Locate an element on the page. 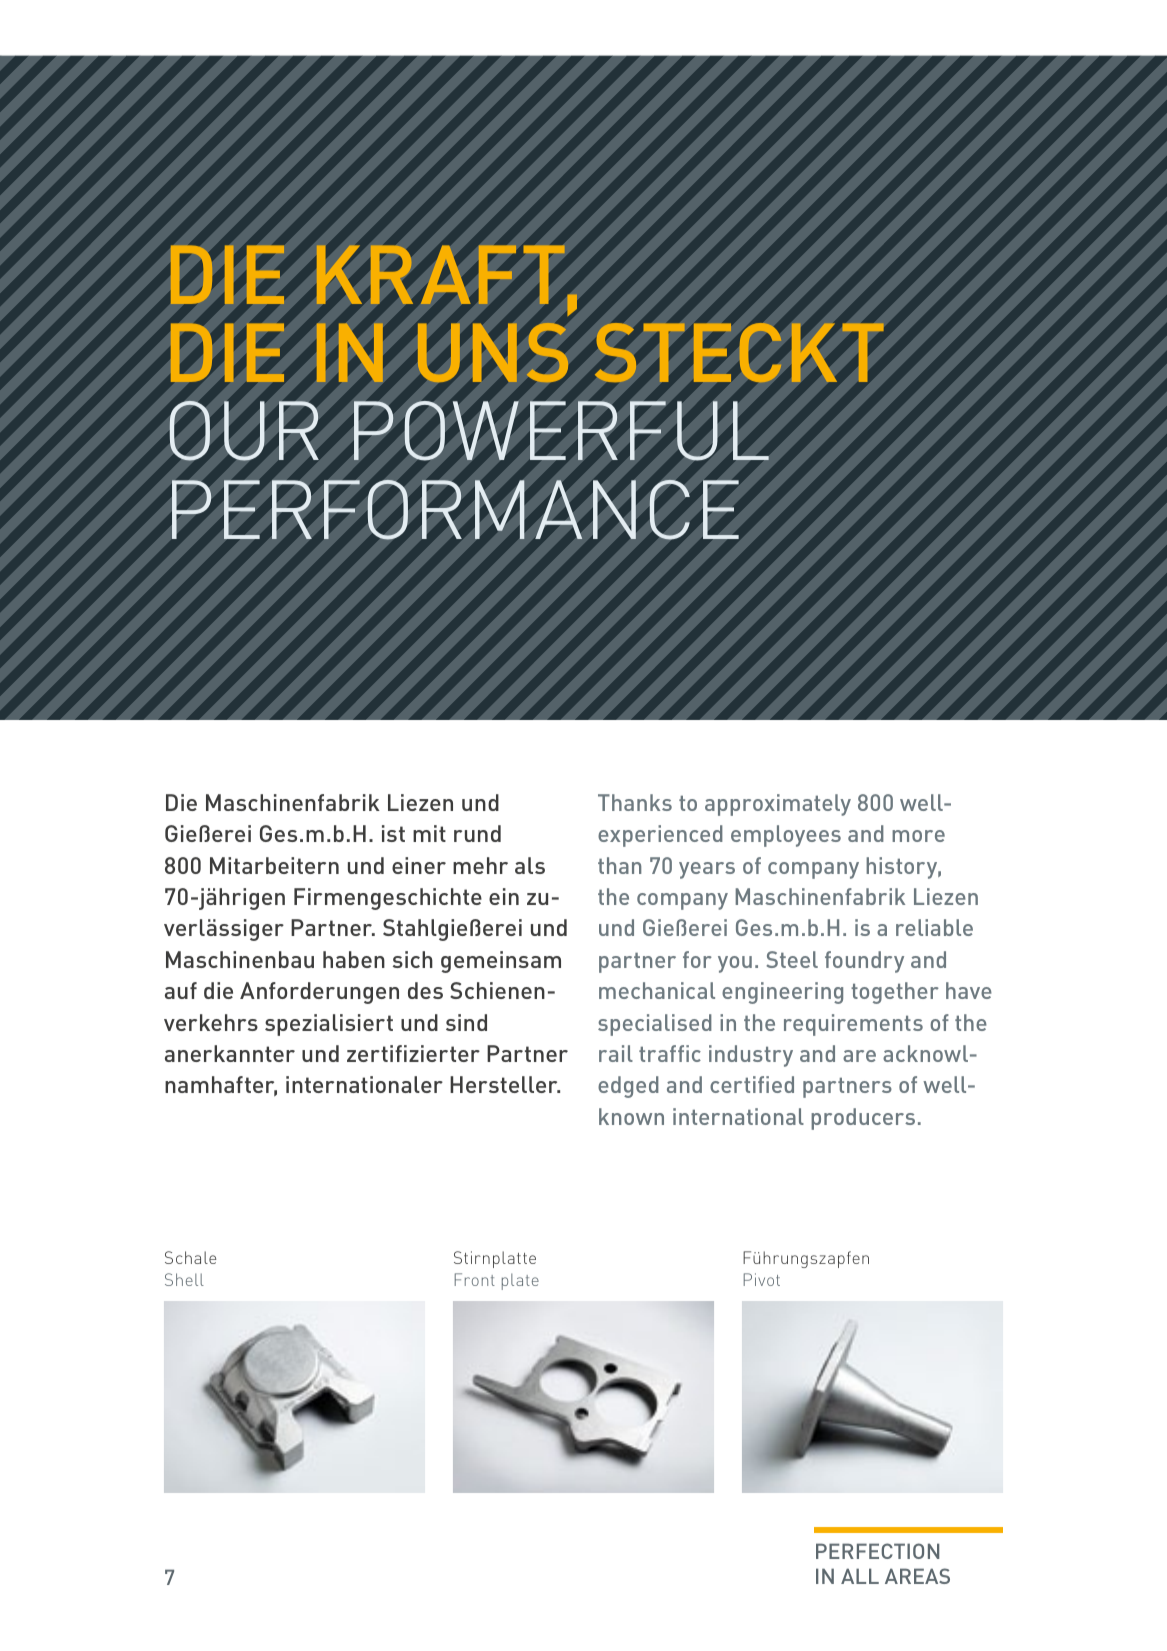 This page has width=1167, height=1651. all is located at coordinates (860, 1576).
